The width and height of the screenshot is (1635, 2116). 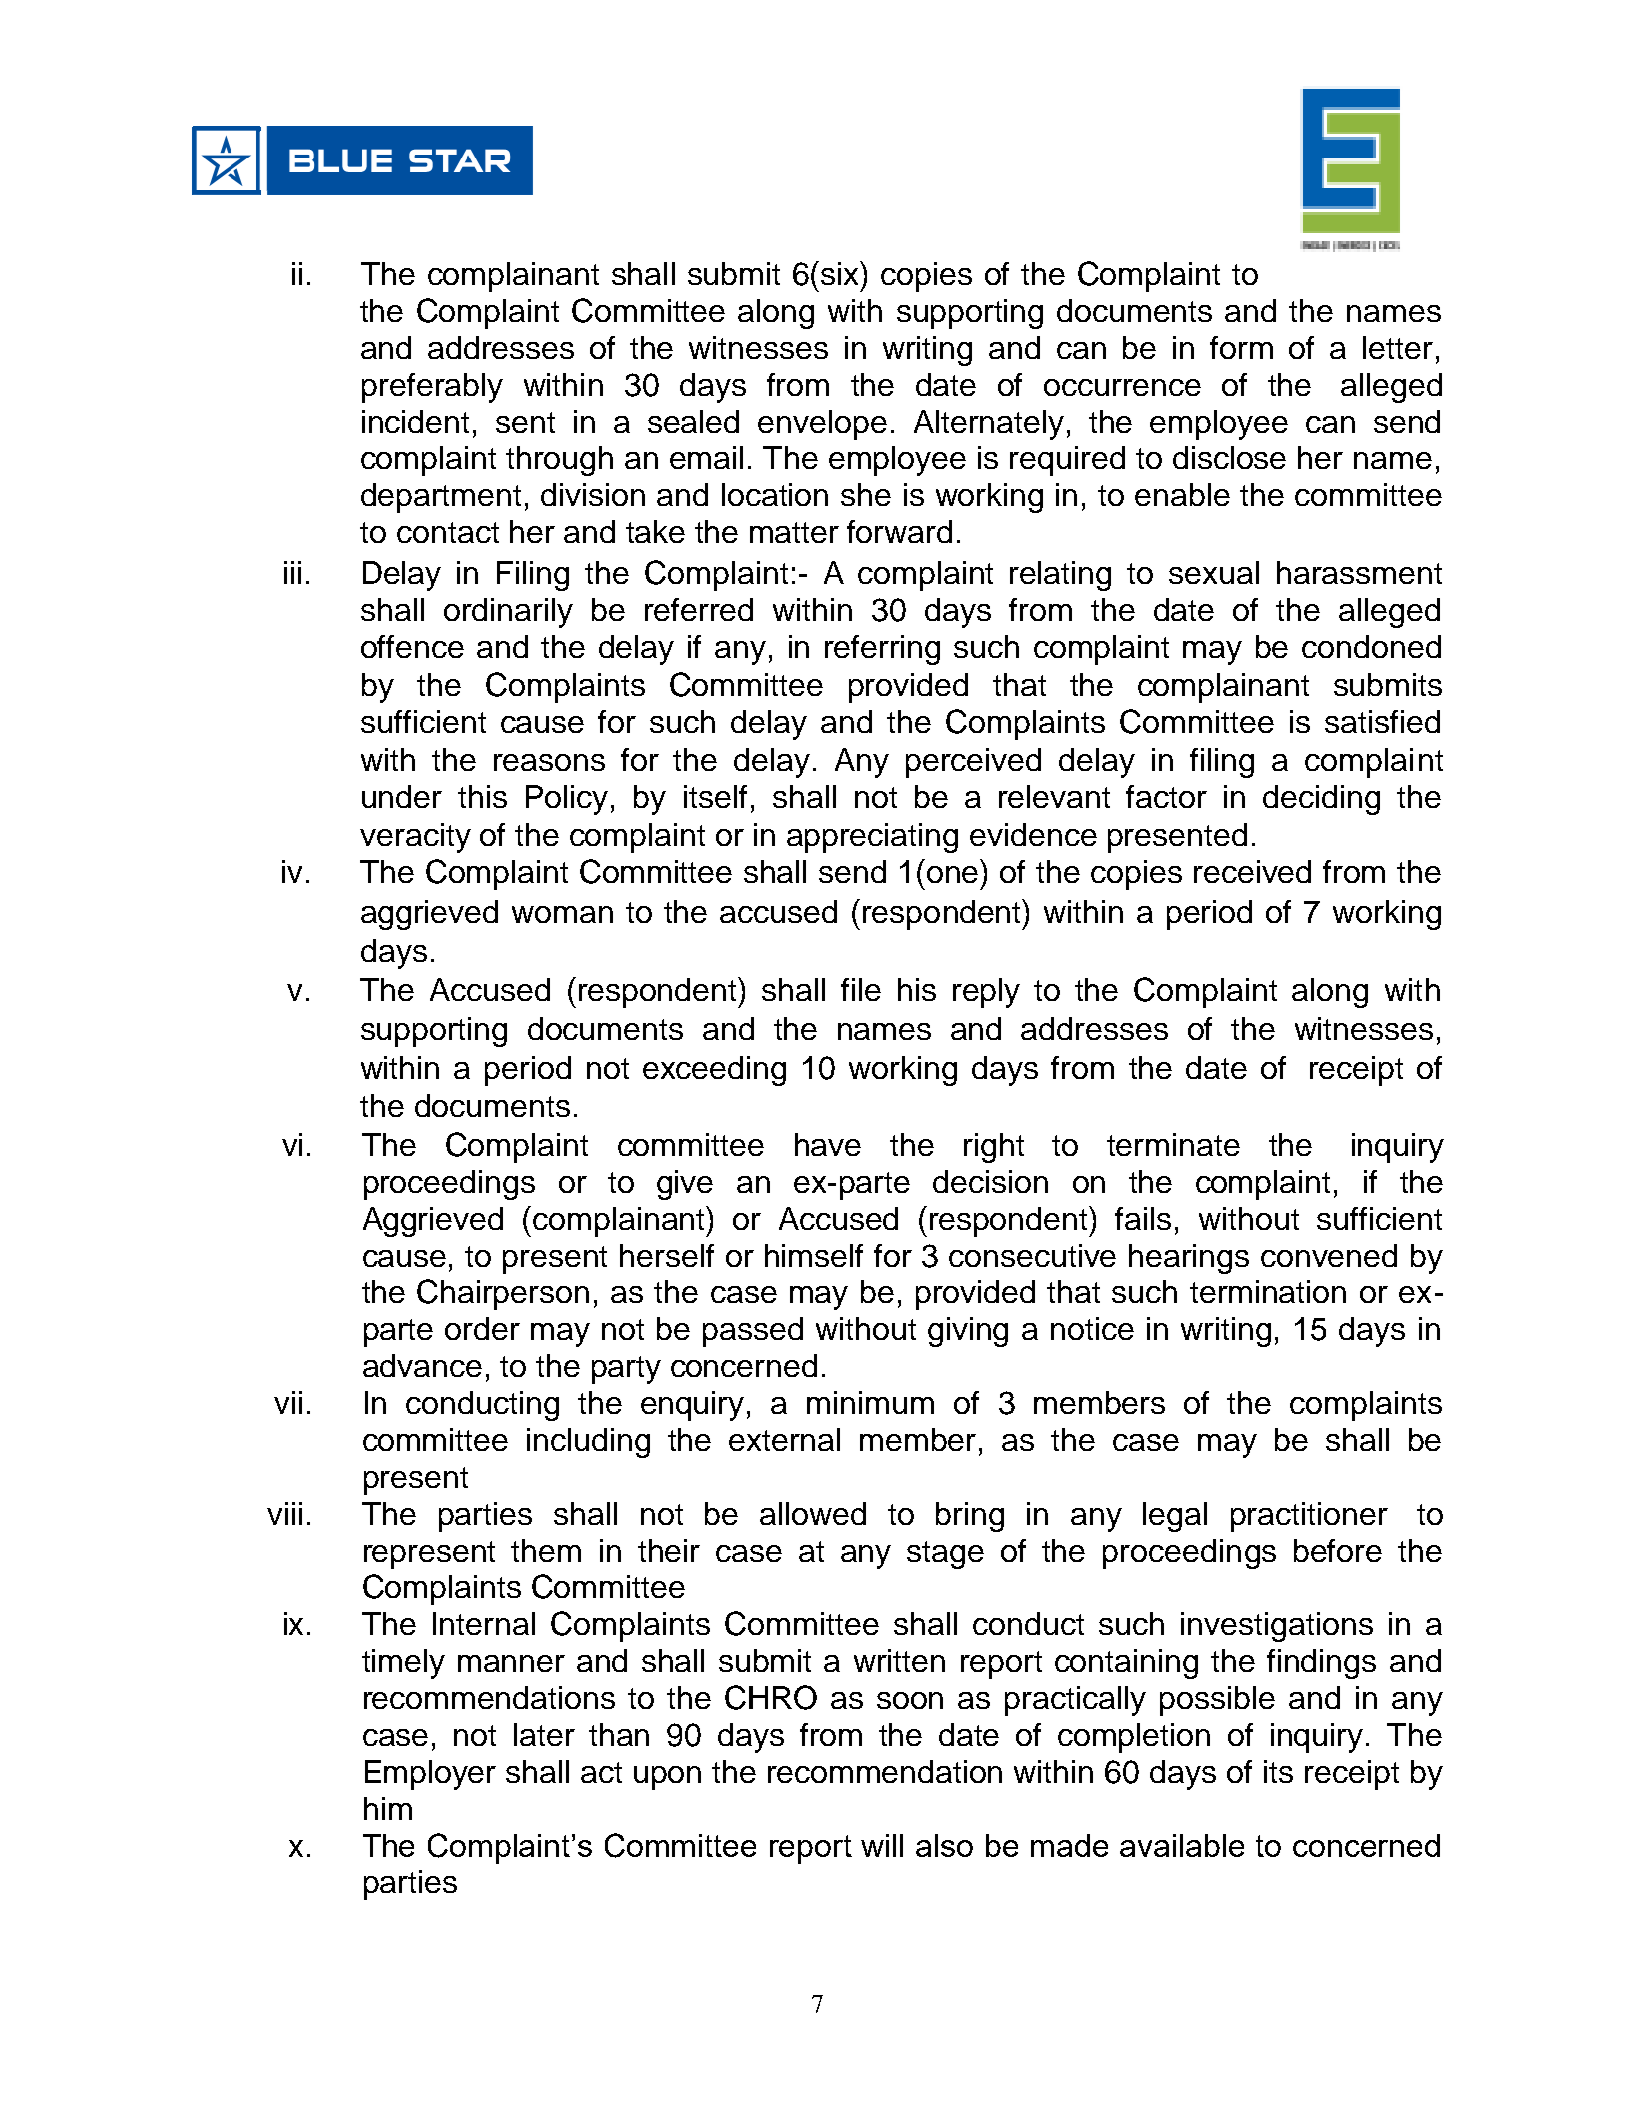 I want to click on she, so click(x=866, y=494).
